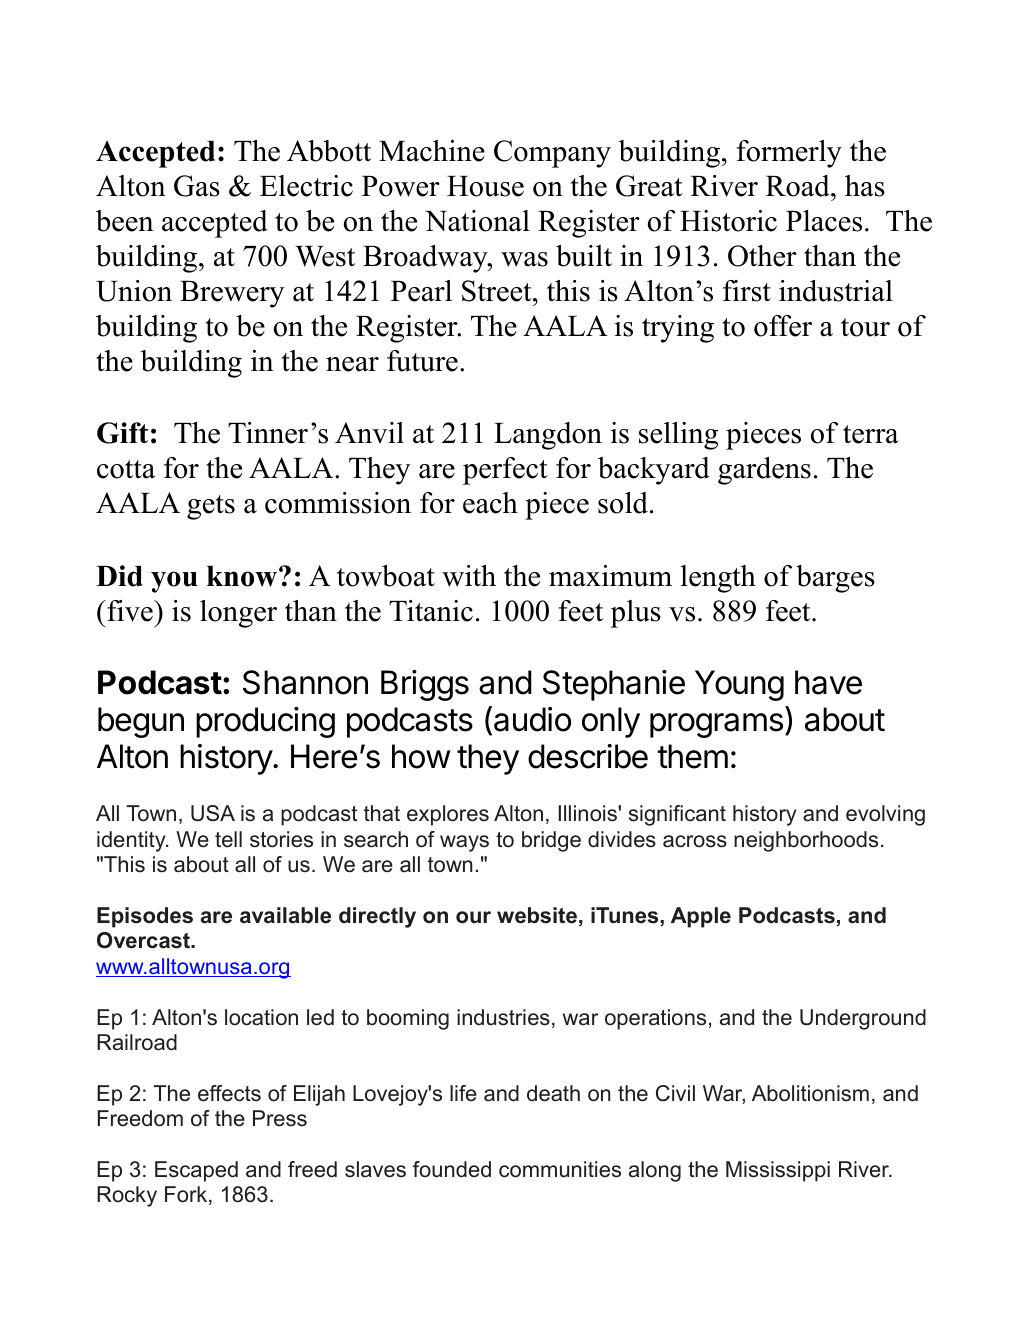  I want to click on Escaped, so click(196, 1171).
